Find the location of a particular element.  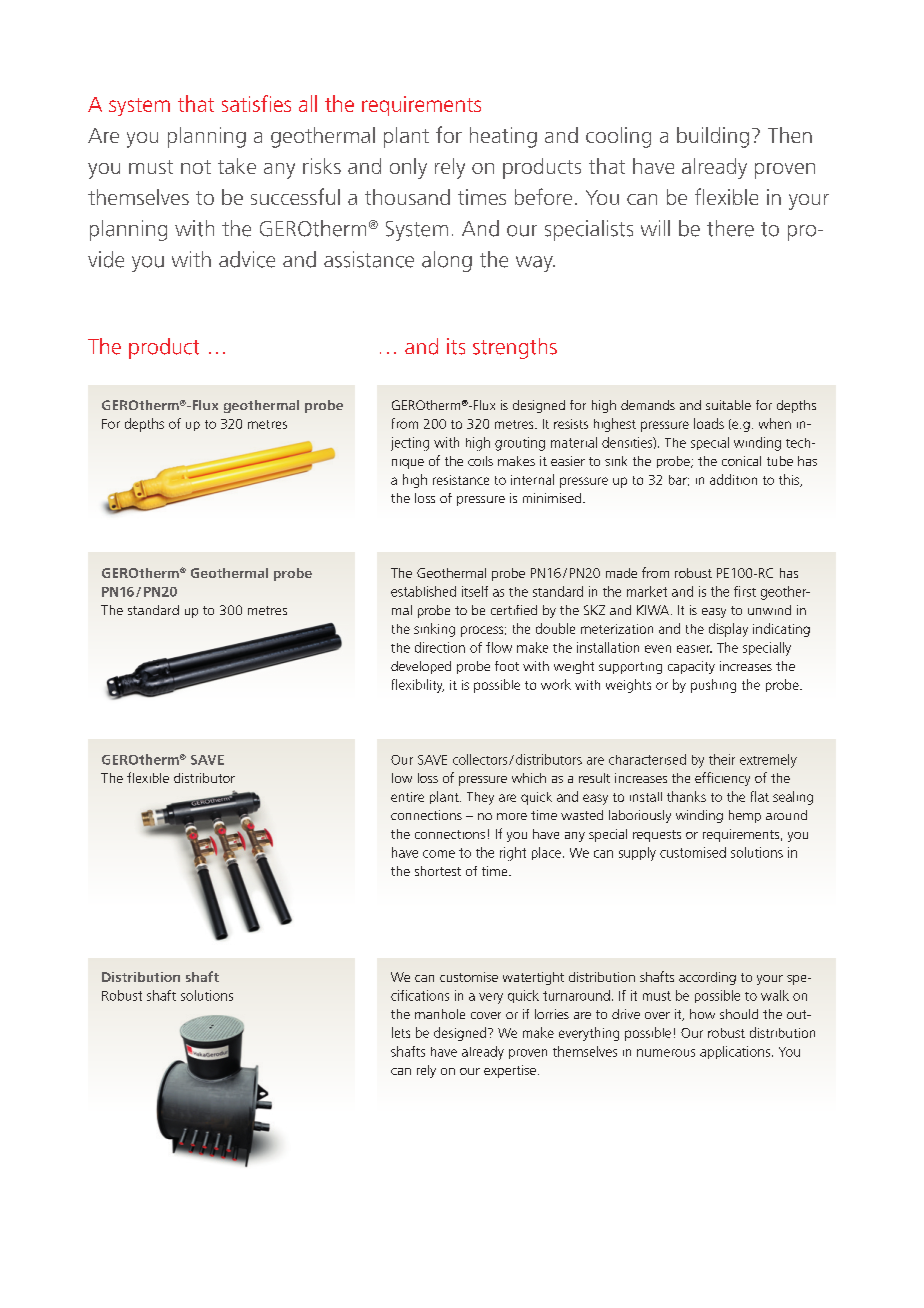

established is located at coordinates (423, 591).
